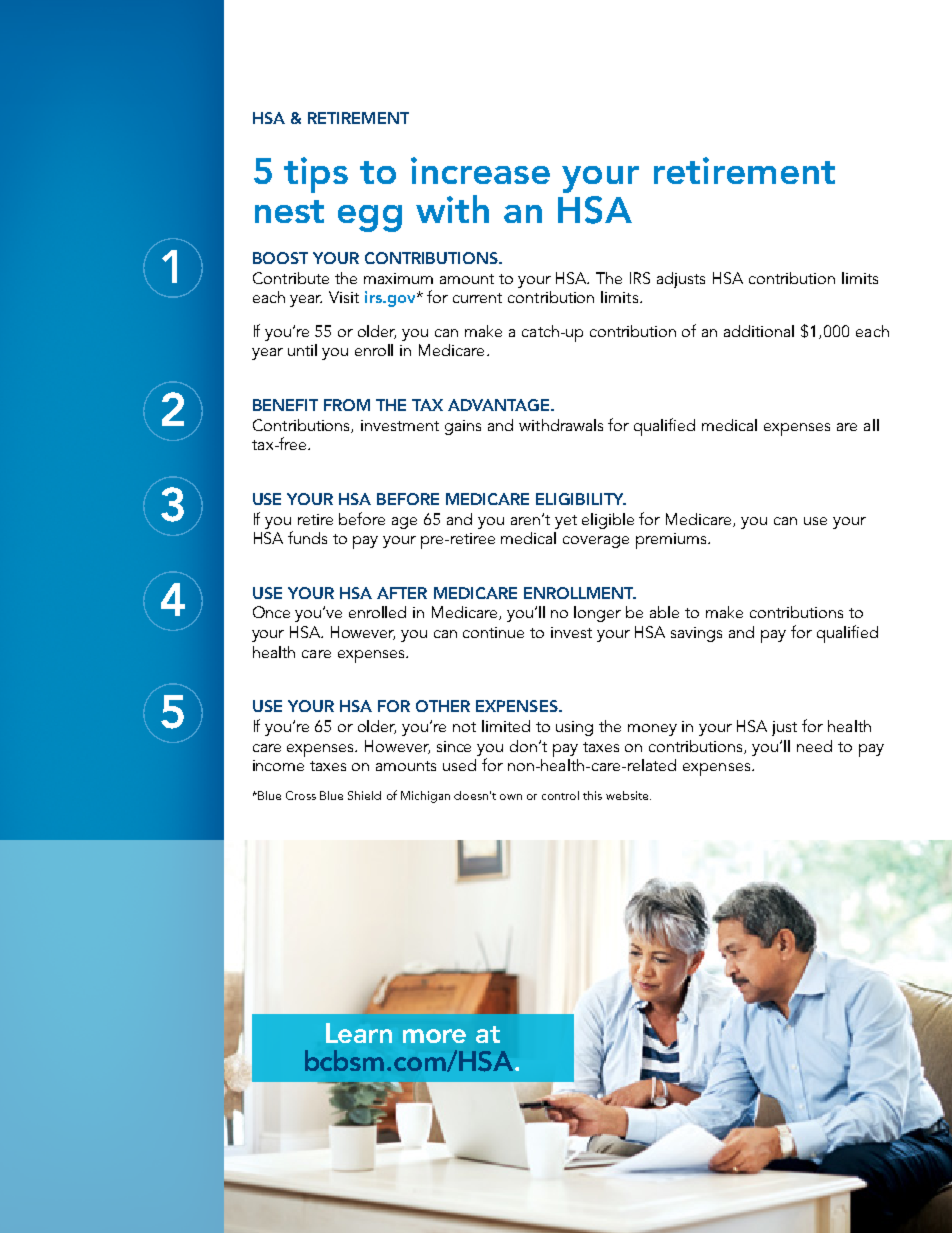 The width and height of the screenshot is (952, 1233). What do you see at coordinates (814, 746) in the screenshot?
I see `need` at bounding box center [814, 746].
